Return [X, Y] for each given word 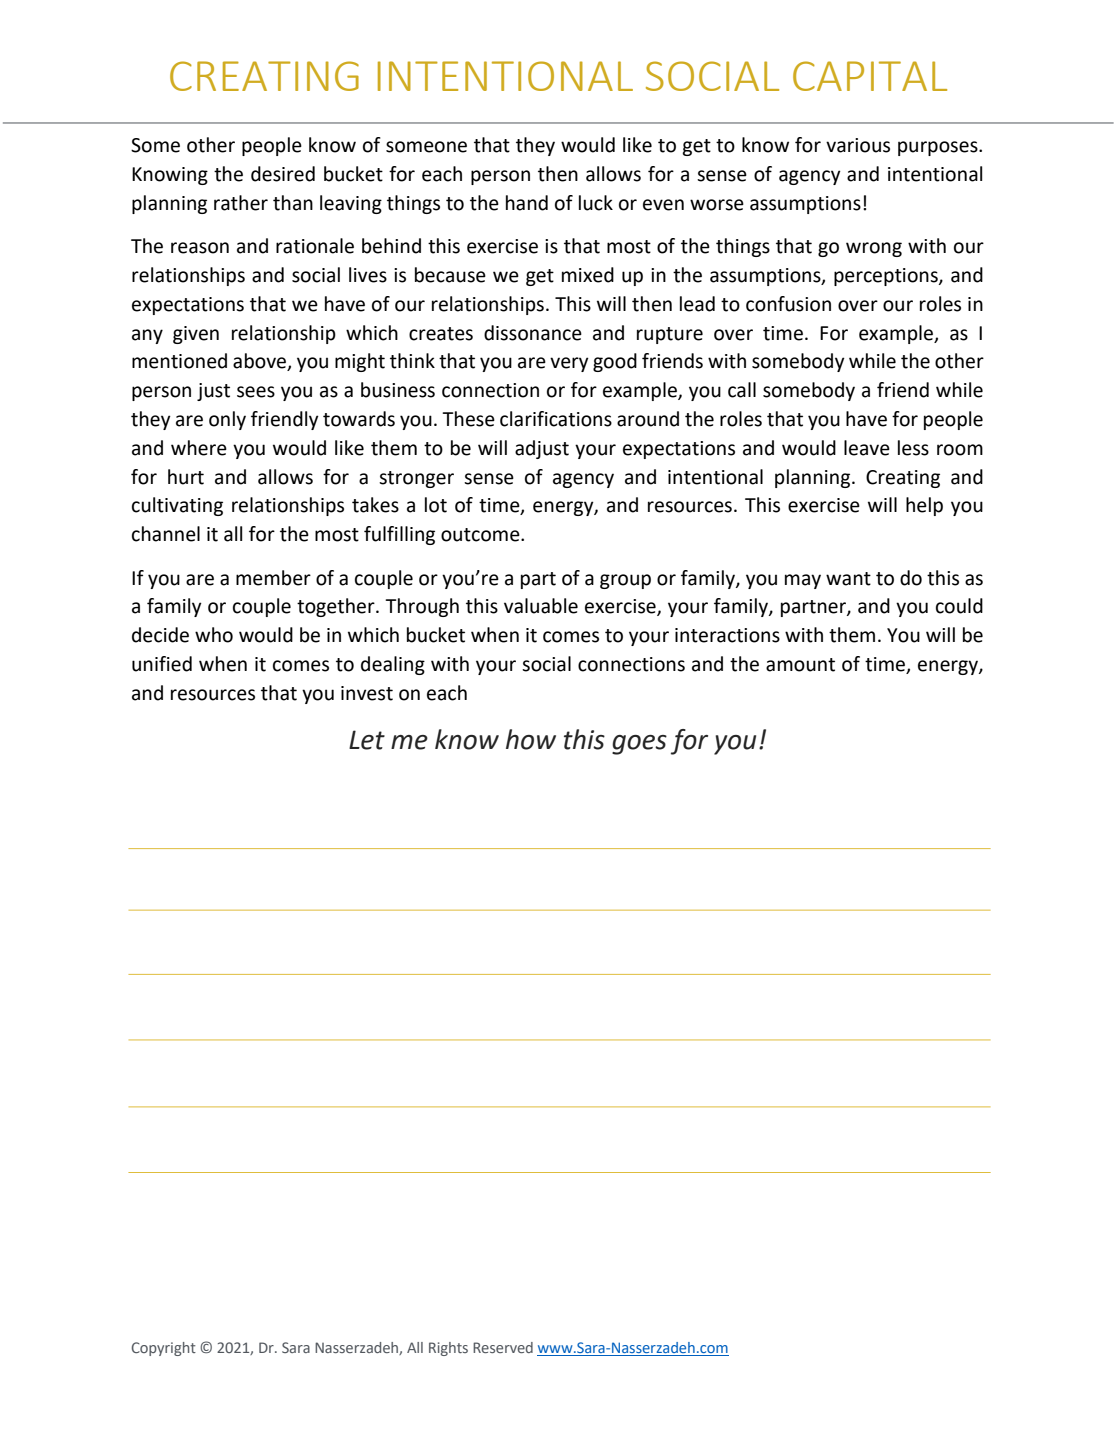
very [569, 364]
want [848, 579]
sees [256, 392]
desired [283, 174]
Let [367, 740]
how [531, 739]
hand [527, 203]
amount [800, 665]
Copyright [164, 1349]
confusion [788, 304]
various [858, 145]
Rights [448, 1349]
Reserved [503, 1347]
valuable [541, 606]
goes [639, 745]
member [273, 578]
